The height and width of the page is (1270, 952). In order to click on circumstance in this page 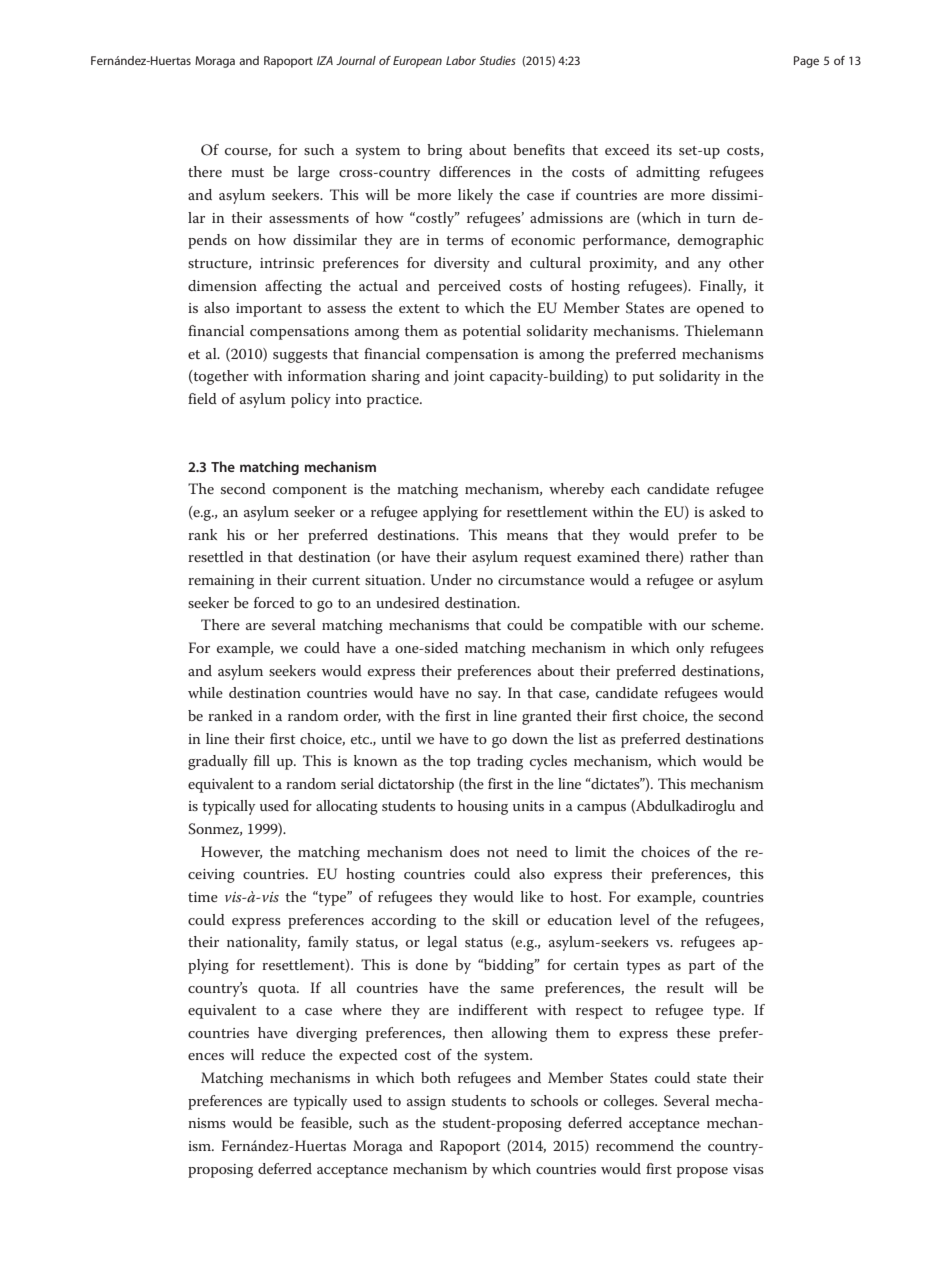, I will do `click(541, 580)`.
